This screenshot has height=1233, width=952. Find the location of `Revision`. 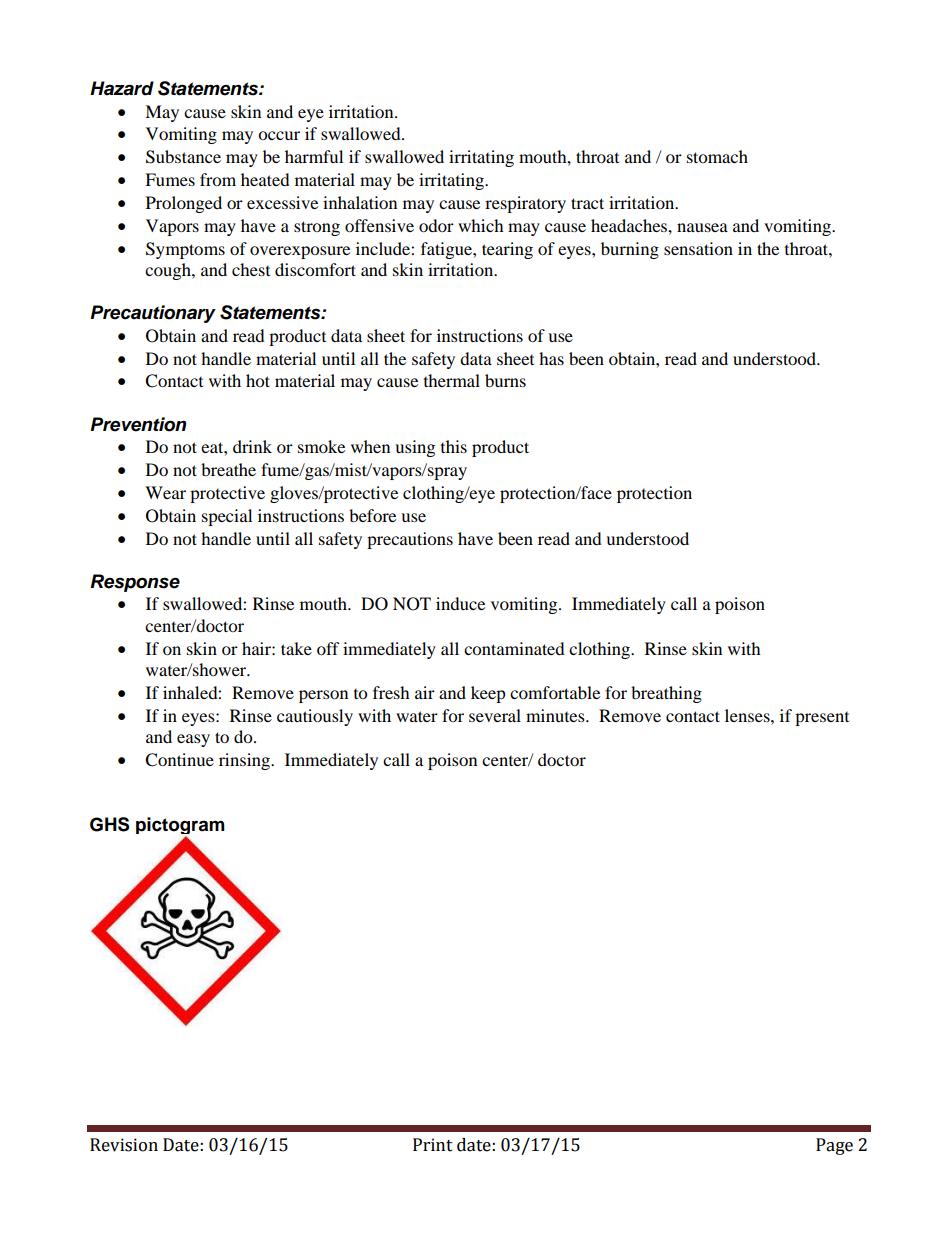

Revision is located at coordinates (124, 1145).
